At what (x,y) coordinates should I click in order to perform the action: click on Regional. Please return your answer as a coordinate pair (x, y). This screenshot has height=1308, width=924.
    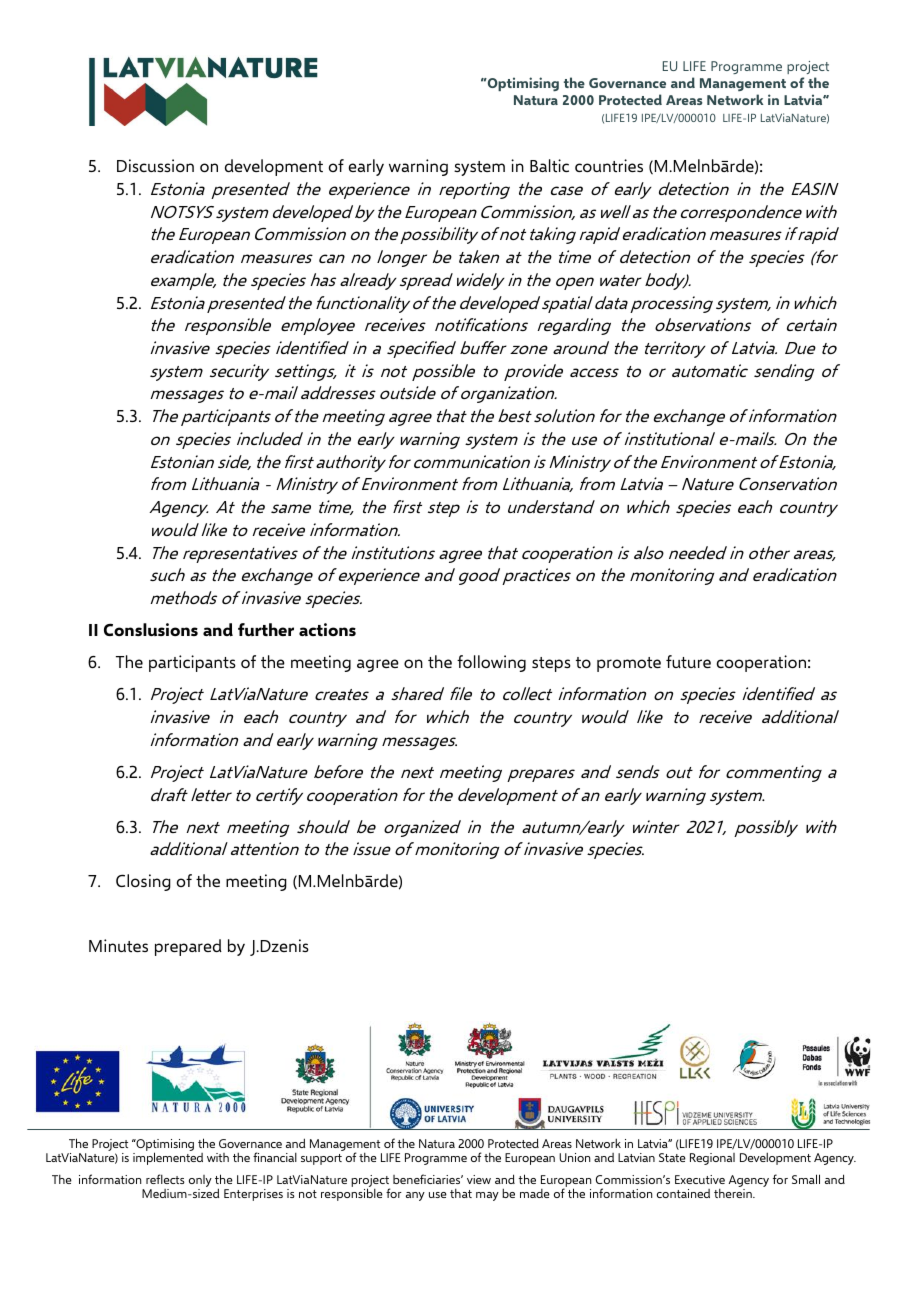
    Looking at the image, I should click on (712, 1159).
